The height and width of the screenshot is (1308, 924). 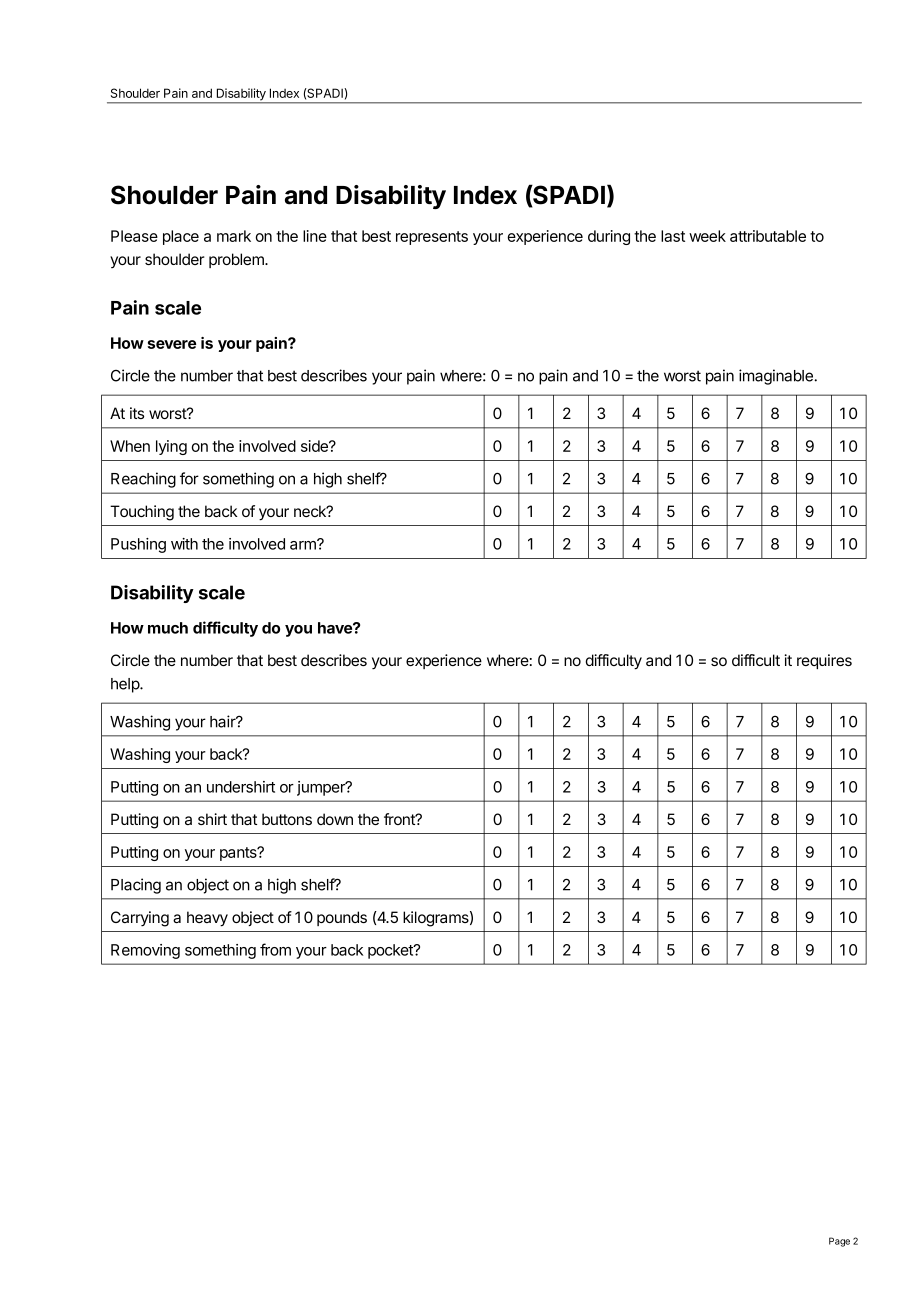 I want to click on heavy, so click(x=207, y=919).
